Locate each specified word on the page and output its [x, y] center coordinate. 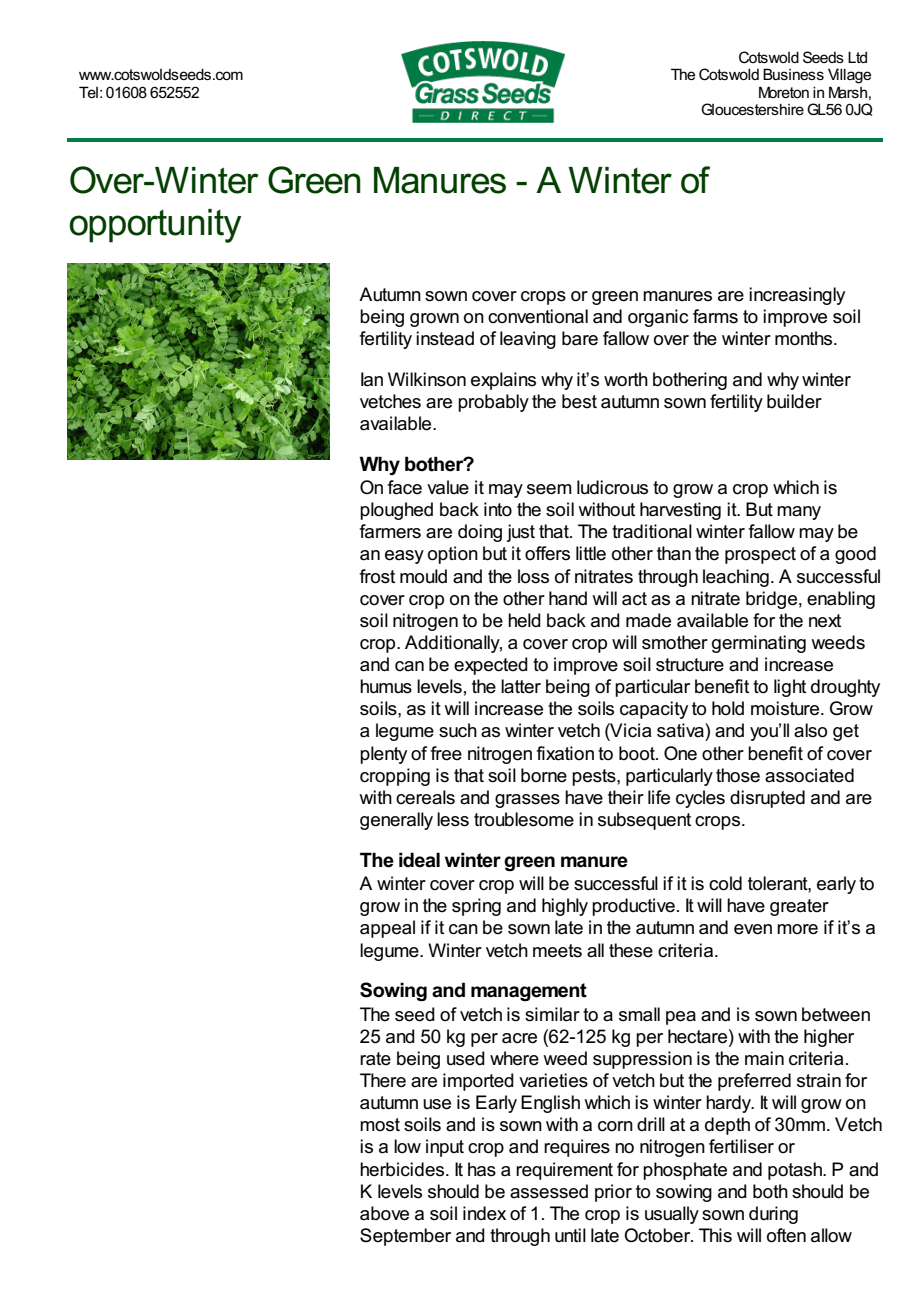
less [453, 819]
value [448, 487]
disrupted [767, 799]
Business [793, 74]
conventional [538, 316]
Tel [88, 92]
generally [396, 821]
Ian [372, 379]
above [384, 1213]
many [799, 513]
